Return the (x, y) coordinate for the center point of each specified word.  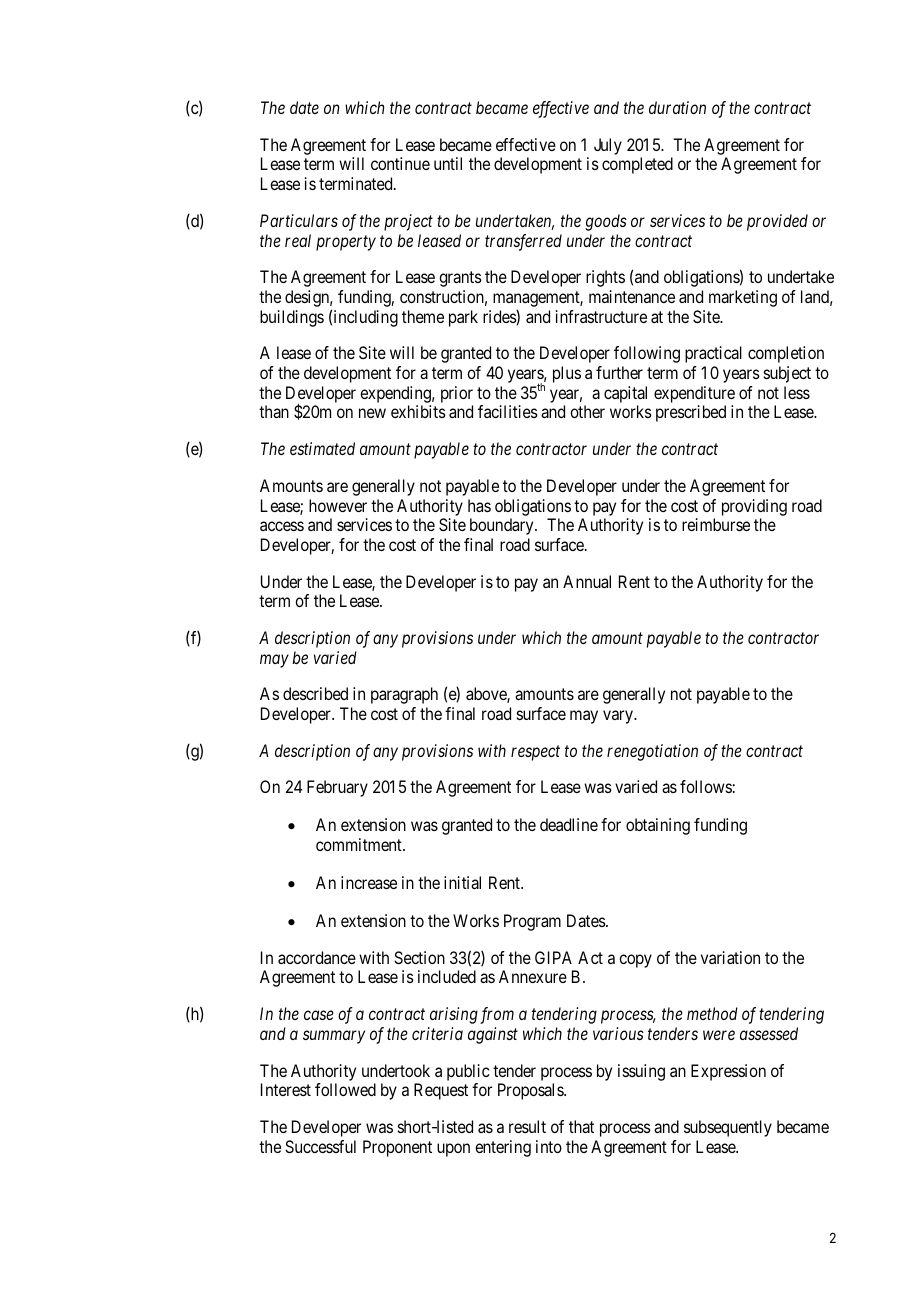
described (315, 693)
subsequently (728, 1128)
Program (532, 922)
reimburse (716, 524)
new (372, 413)
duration (677, 107)
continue (400, 163)
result (527, 1126)
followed (345, 1089)
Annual (587, 581)
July (608, 146)
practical (713, 354)
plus (567, 374)
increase (369, 882)
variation (730, 957)
